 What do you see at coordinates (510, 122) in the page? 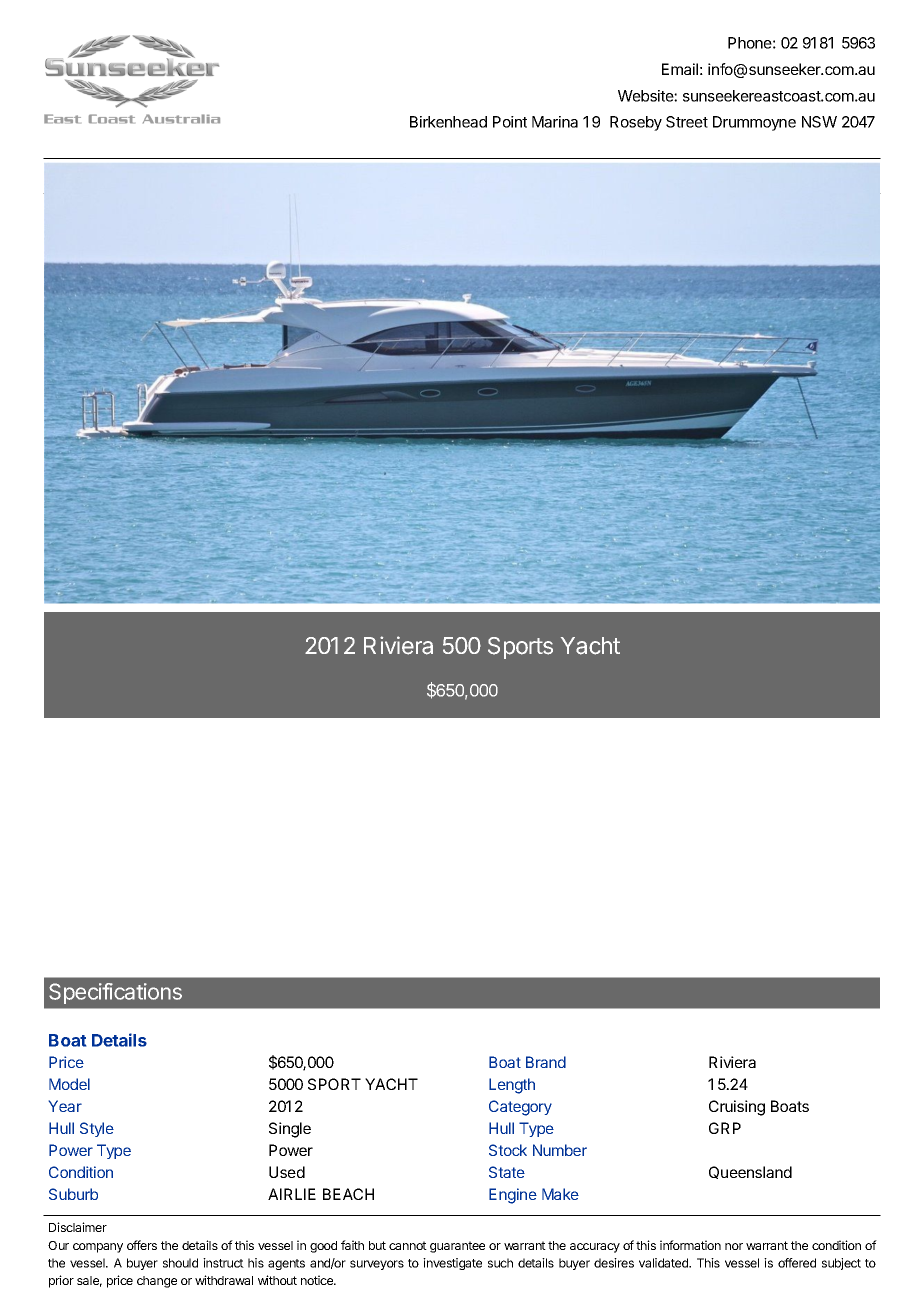
I see `Point` at bounding box center [510, 122].
